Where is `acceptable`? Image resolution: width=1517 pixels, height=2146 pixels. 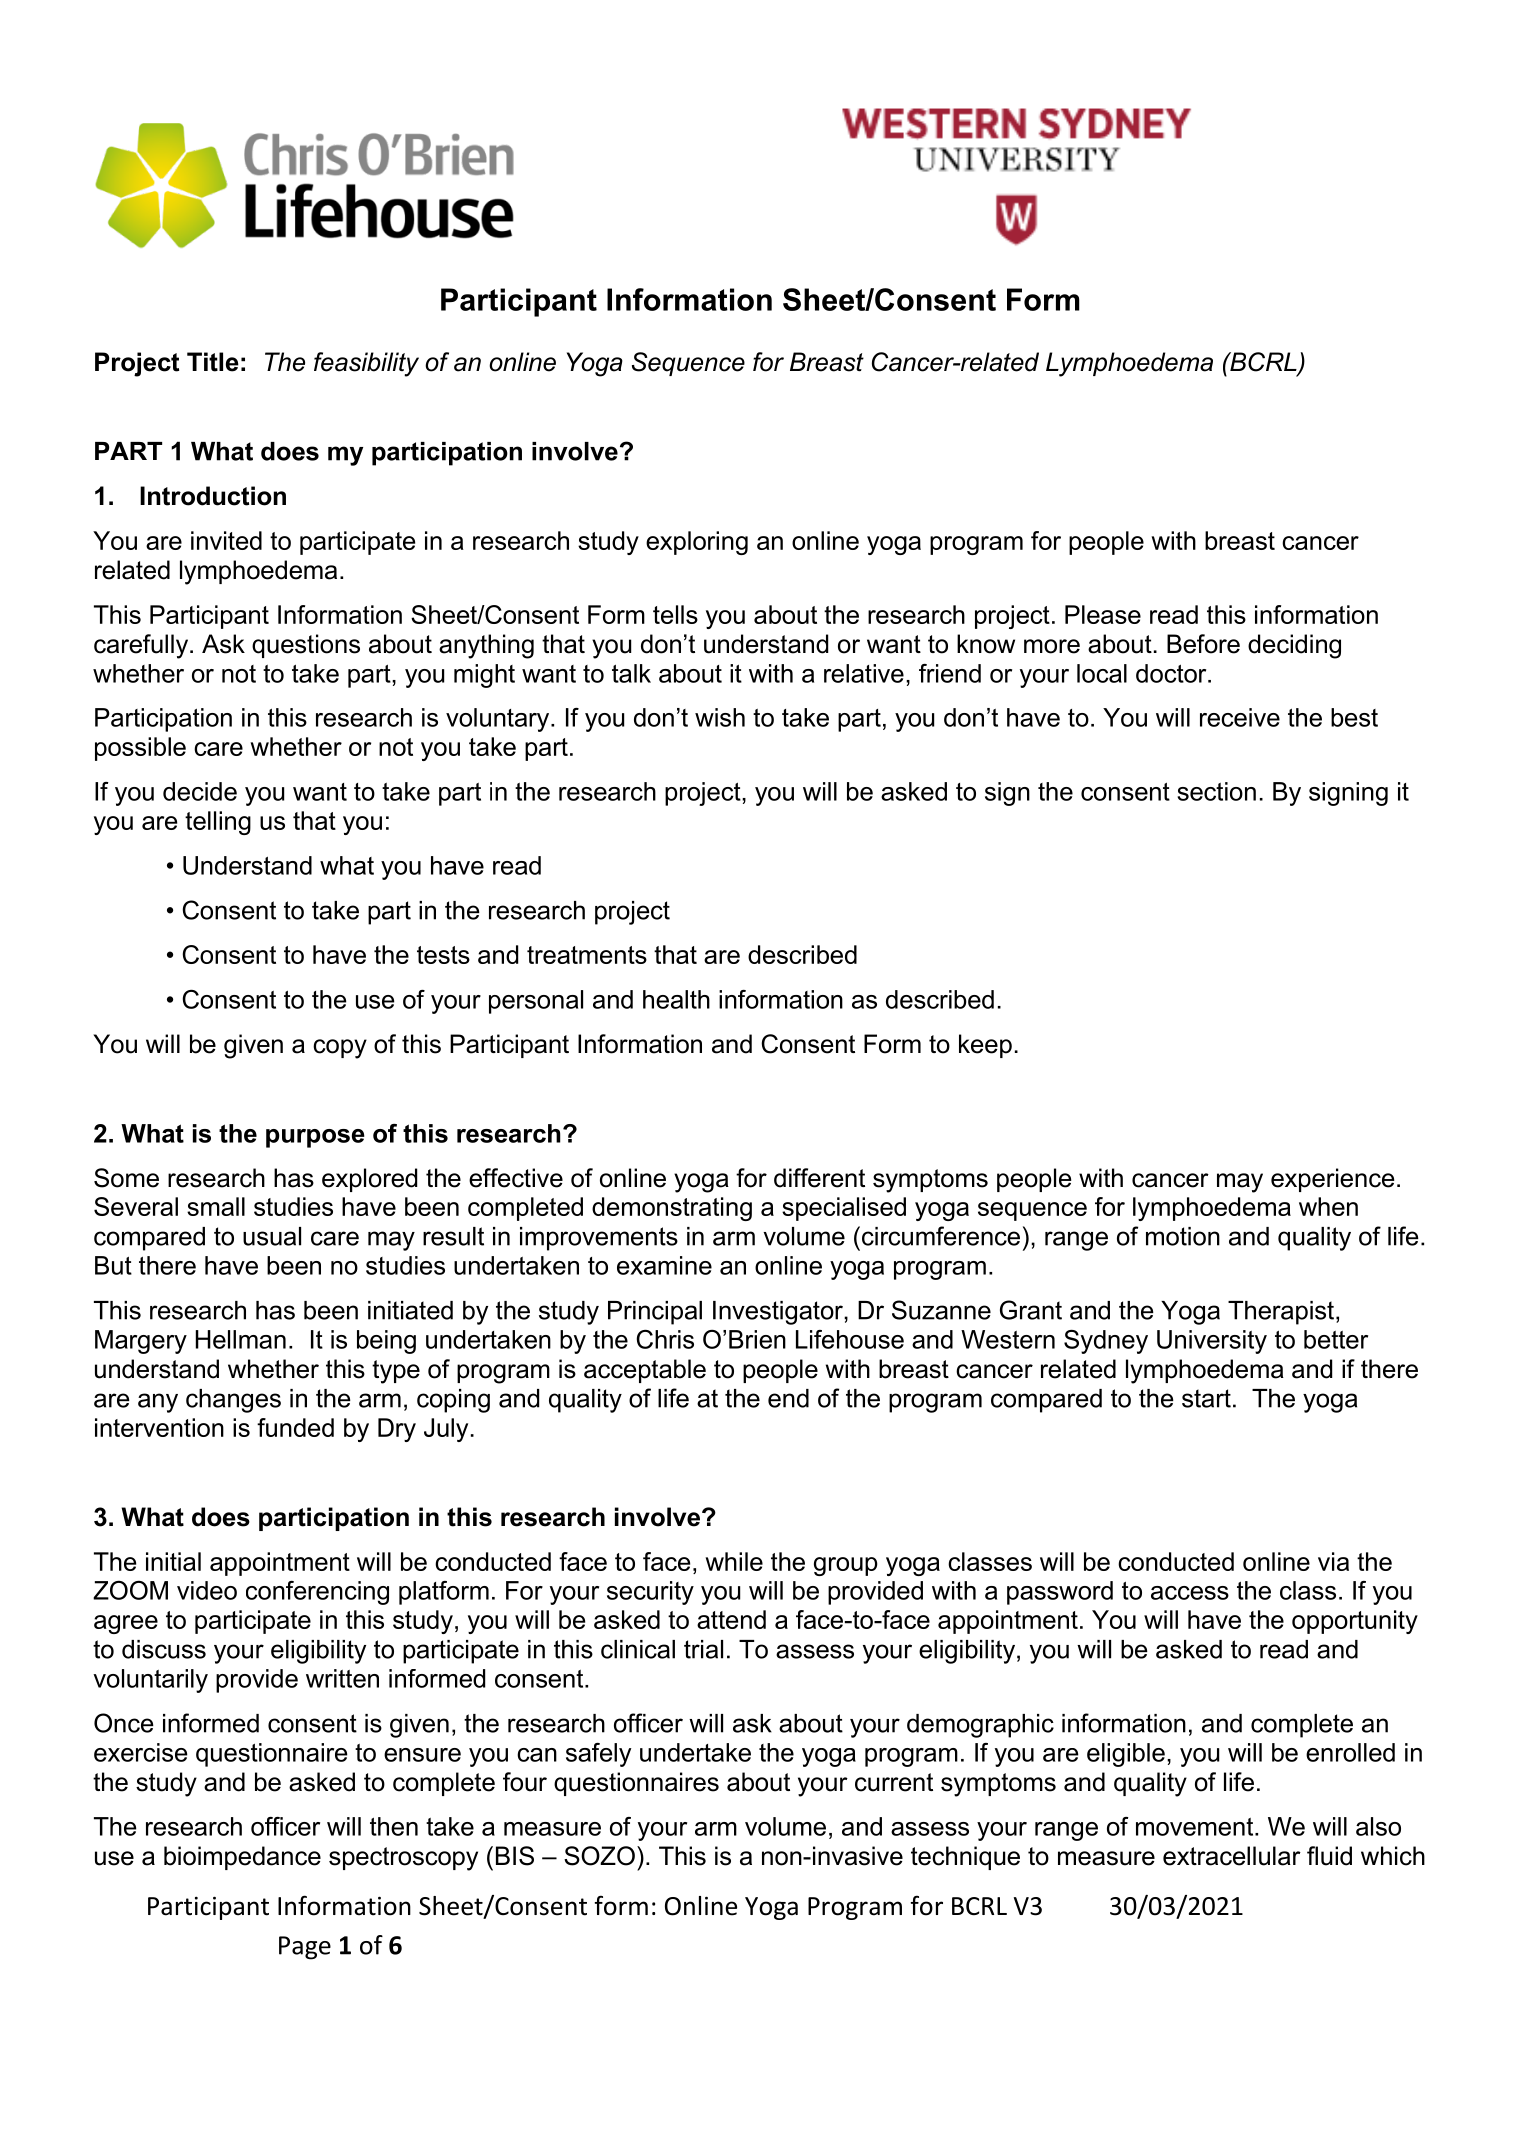 acceptable is located at coordinates (645, 1371).
